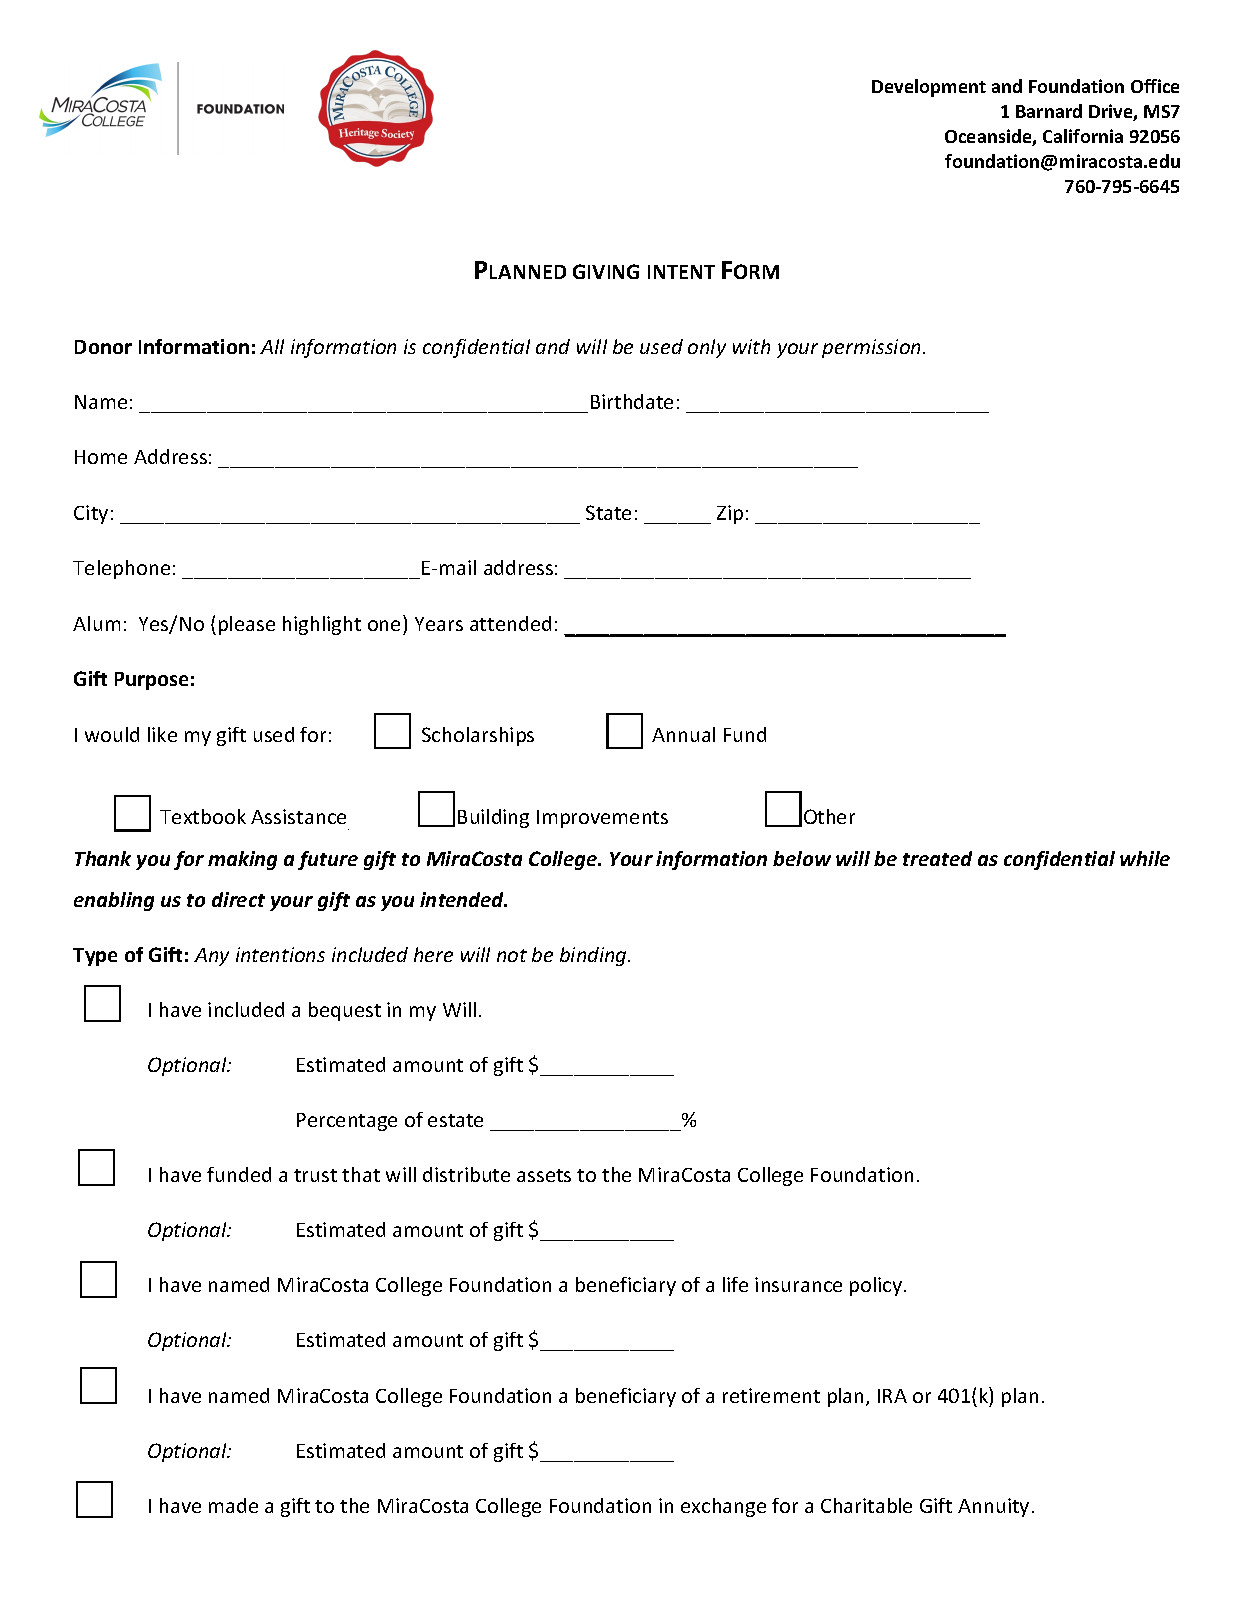 Image resolution: width=1255 pixels, height=1624 pixels. Describe the element at coordinates (606, 271) in the document. I see `GIVING` at that location.
